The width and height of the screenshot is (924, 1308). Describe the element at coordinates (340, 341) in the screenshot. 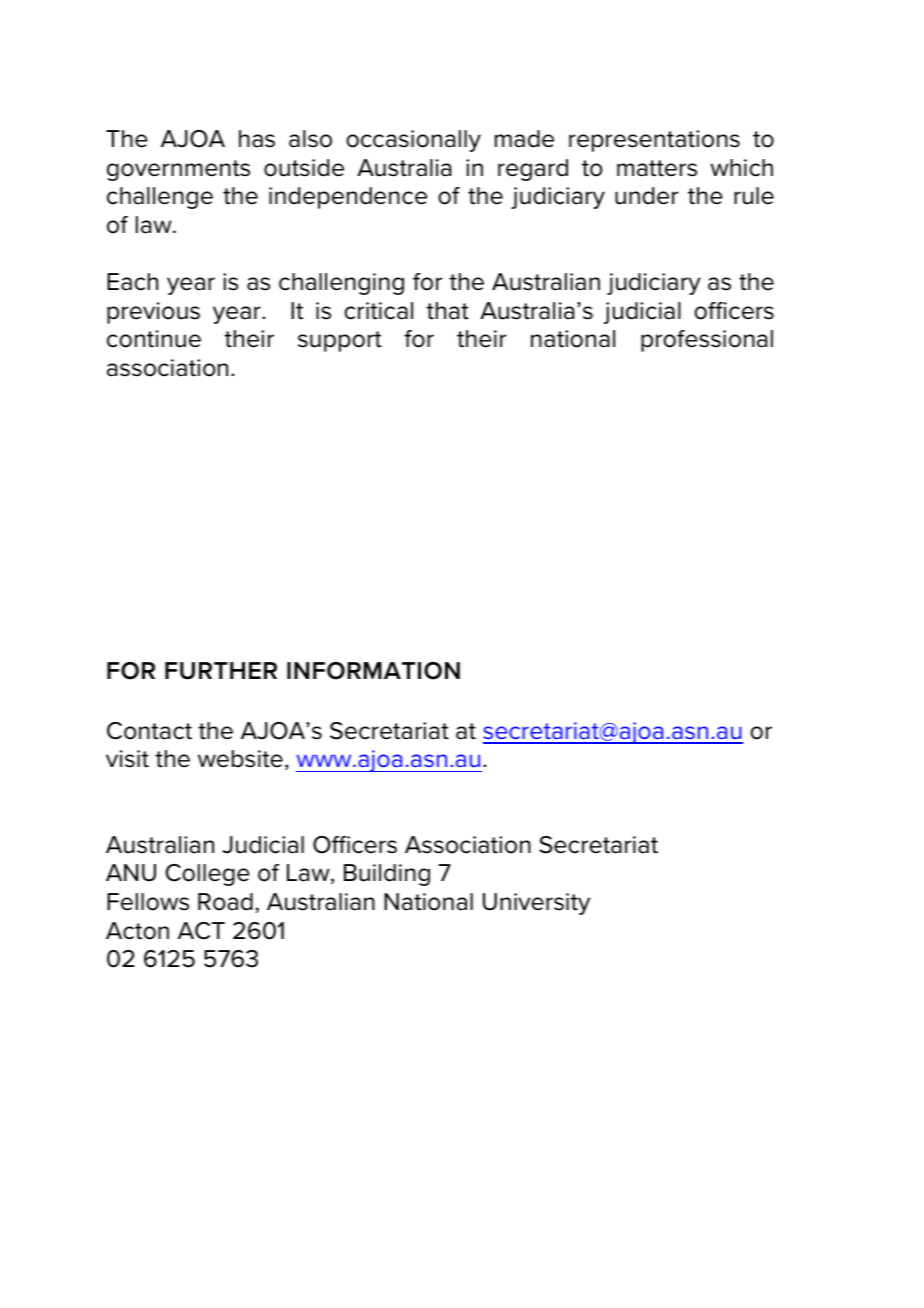

I see `support` at that location.
